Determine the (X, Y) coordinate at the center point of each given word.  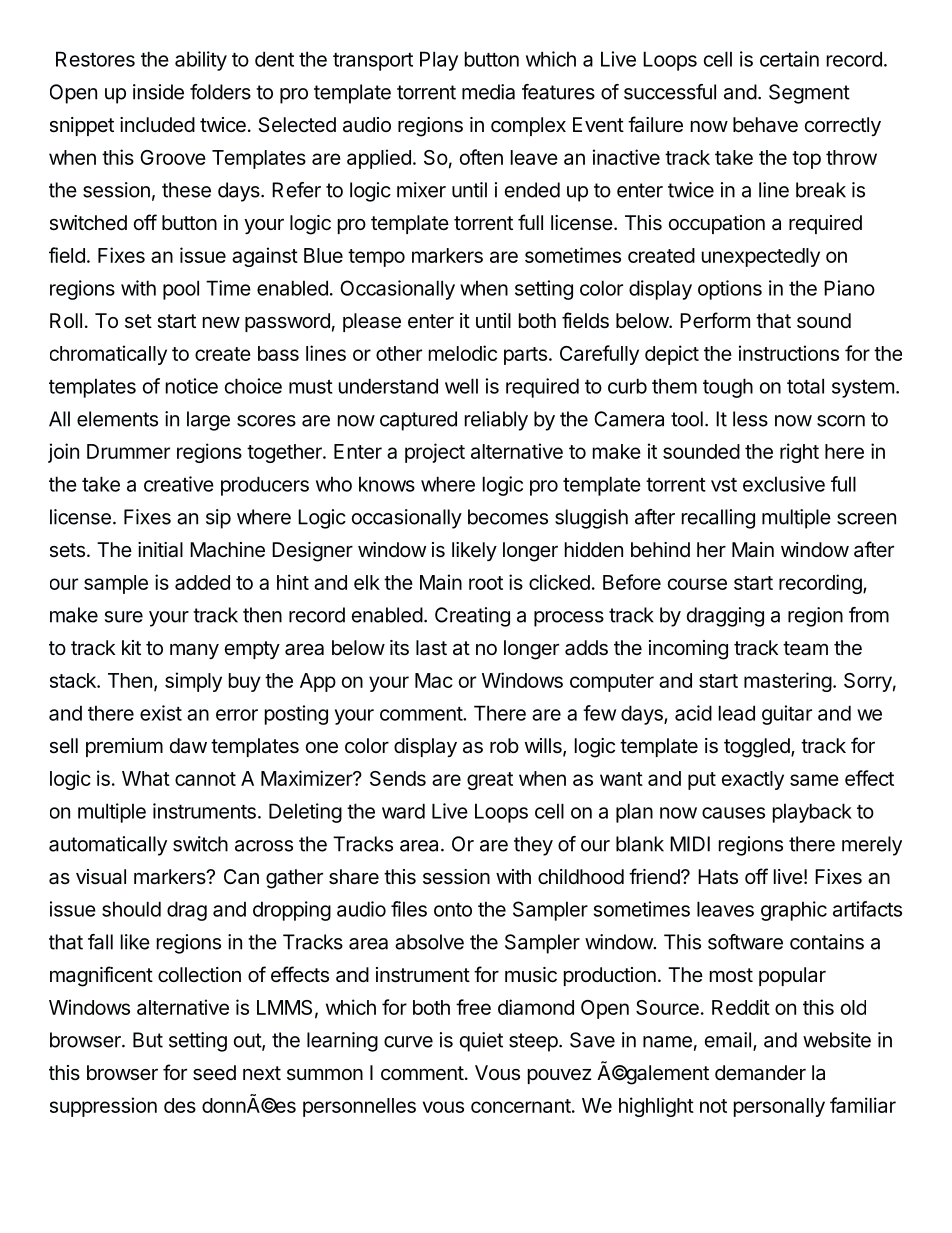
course (697, 584)
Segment (809, 94)
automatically (108, 846)
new (221, 322)
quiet (481, 1042)
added (202, 582)
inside (158, 92)
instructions (789, 353)
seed (214, 1073)
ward (403, 811)
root (486, 583)
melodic (463, 353)
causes (733, 813)
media (488, 92)
